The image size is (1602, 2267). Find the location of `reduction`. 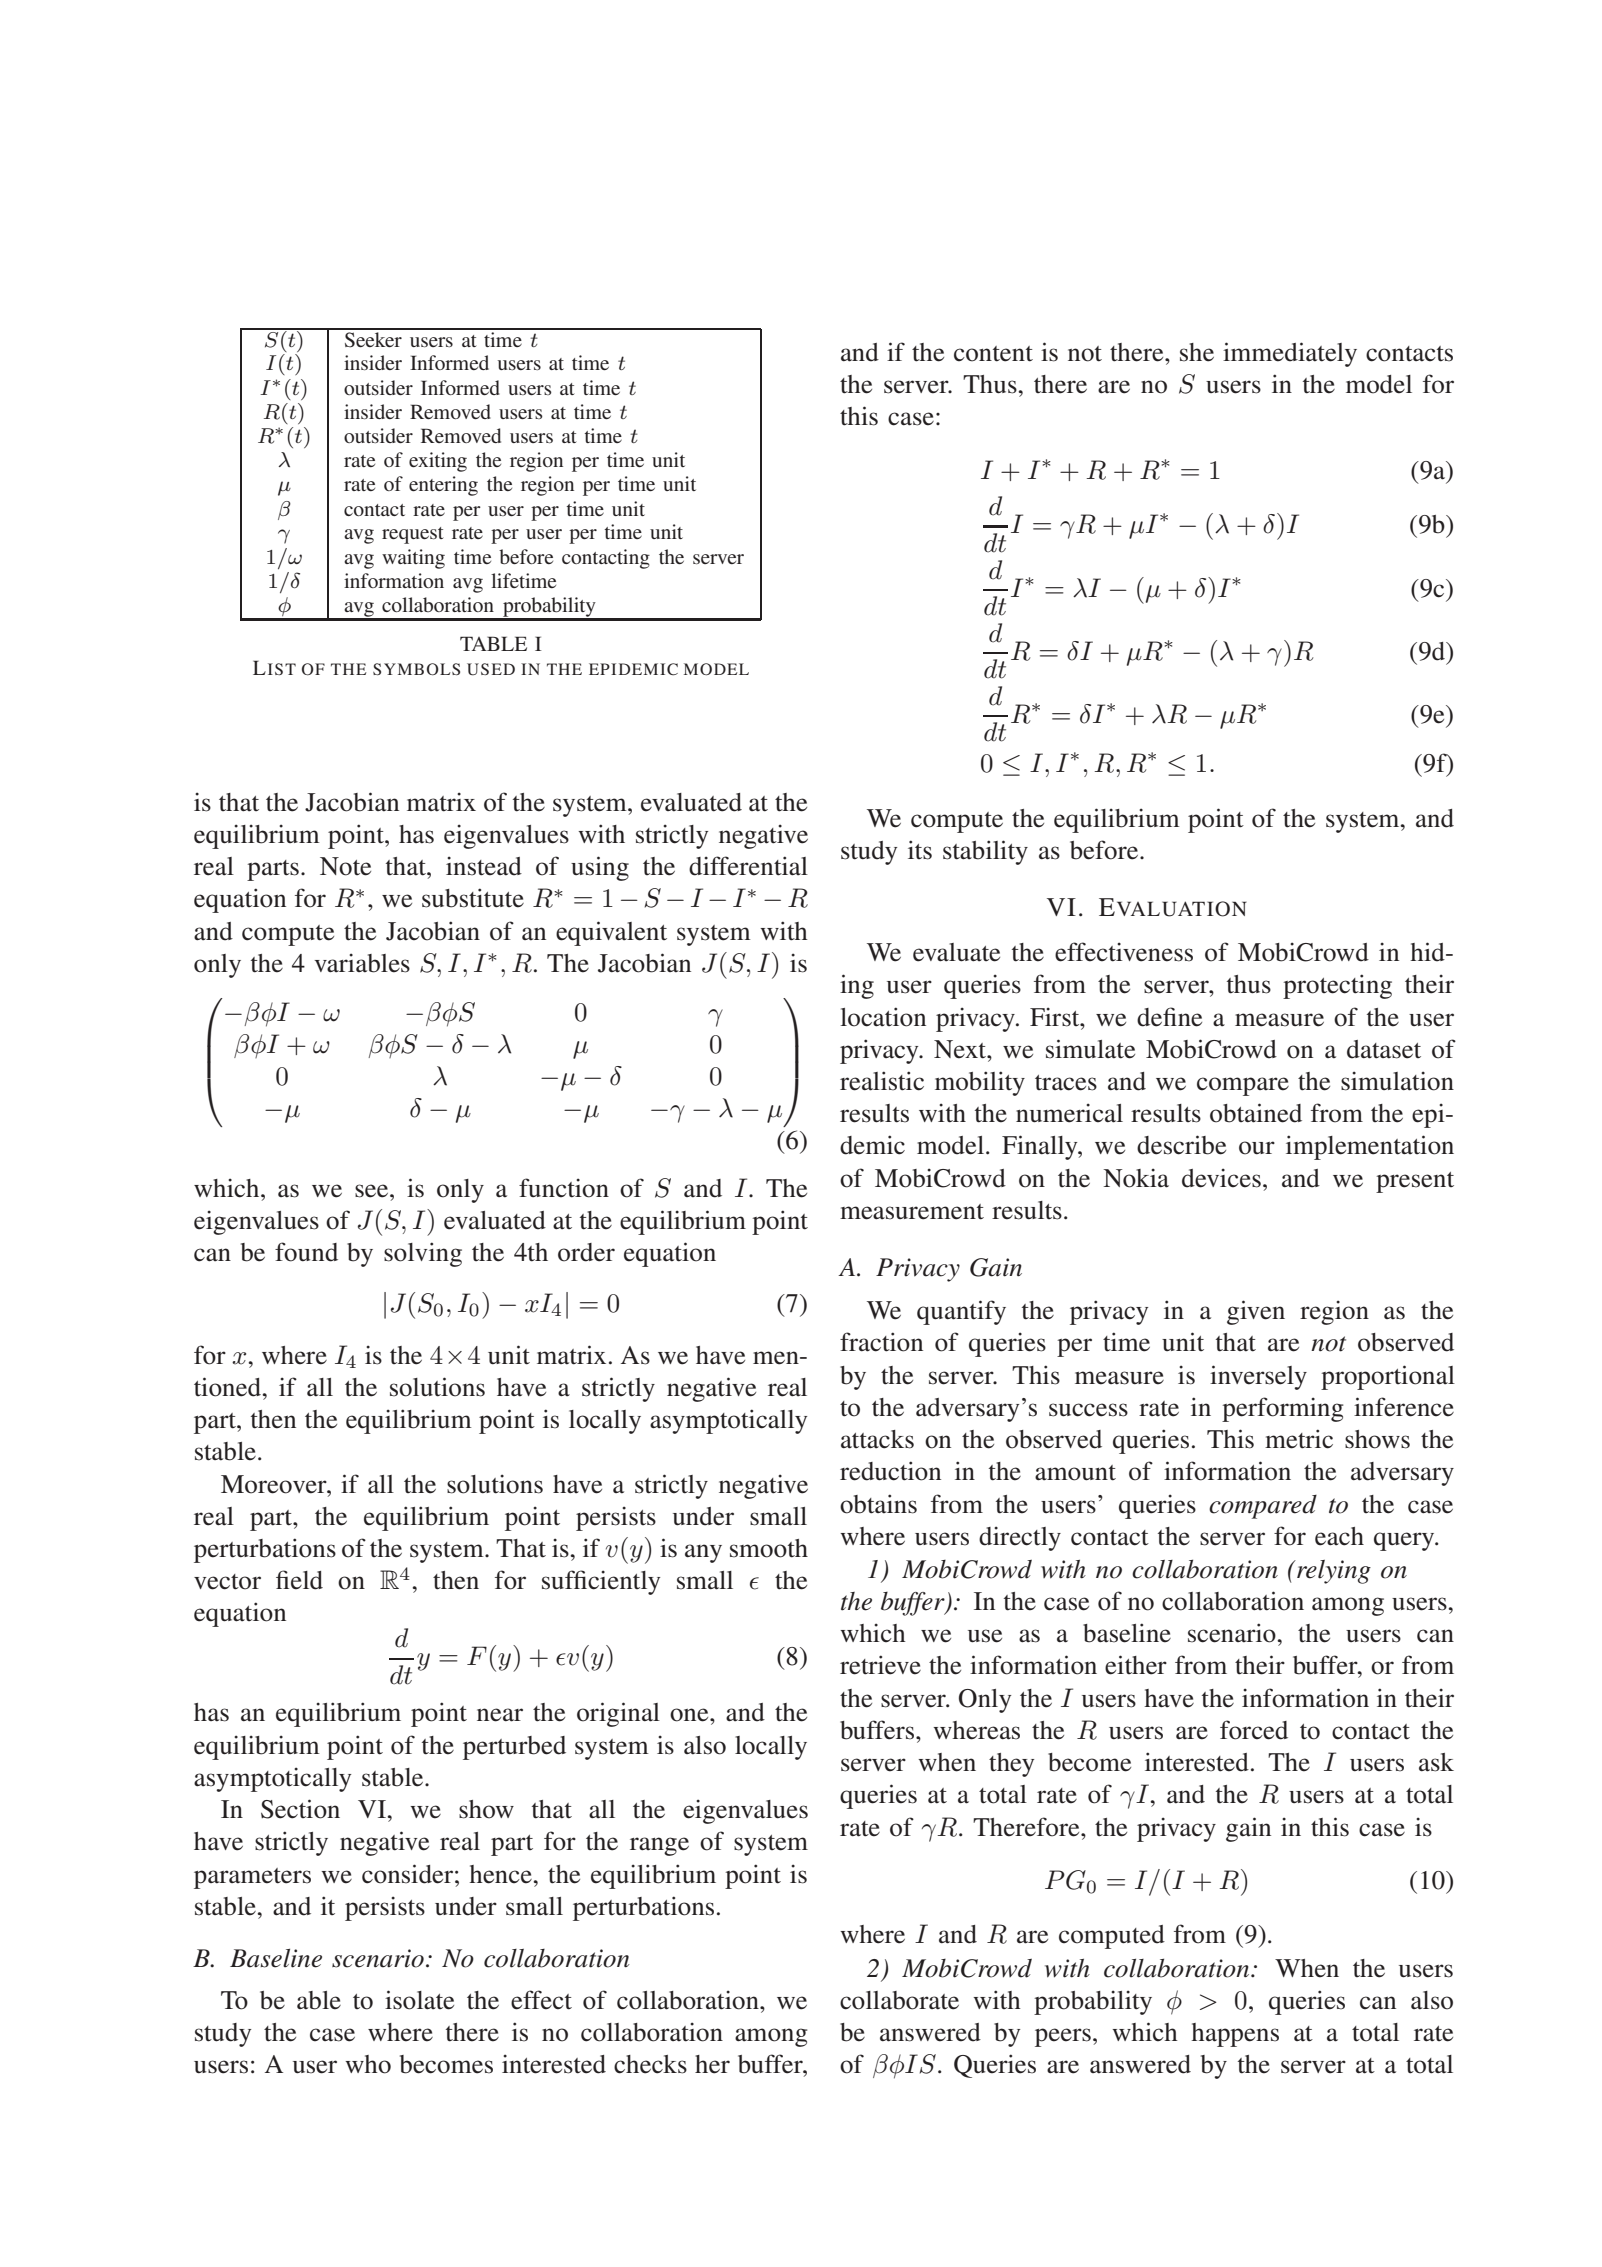

reduction is located at coordinates (890, 1471).
